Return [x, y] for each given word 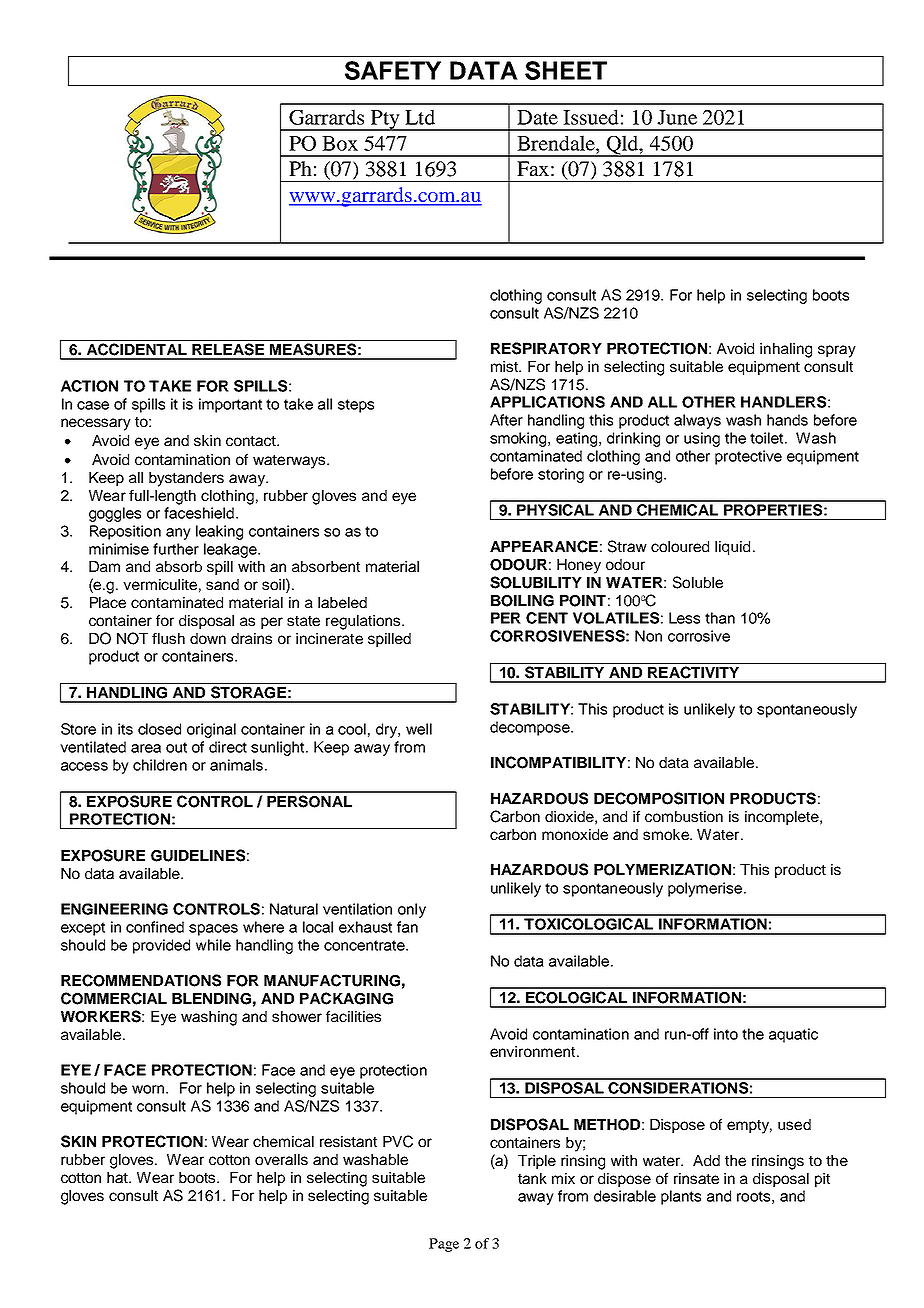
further [176, 549]
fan [407, 927]
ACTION [89, 386]
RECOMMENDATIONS [141, 980]
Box [340, 143]
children [160, 765]
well [419, 729]
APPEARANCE [544, 546]
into [726, 1034]
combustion [684, 816]
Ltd [420, 117]
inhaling [786, 350]
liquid [732, 548]
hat [118, 1177]
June [677, 117]
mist [506, 366]
